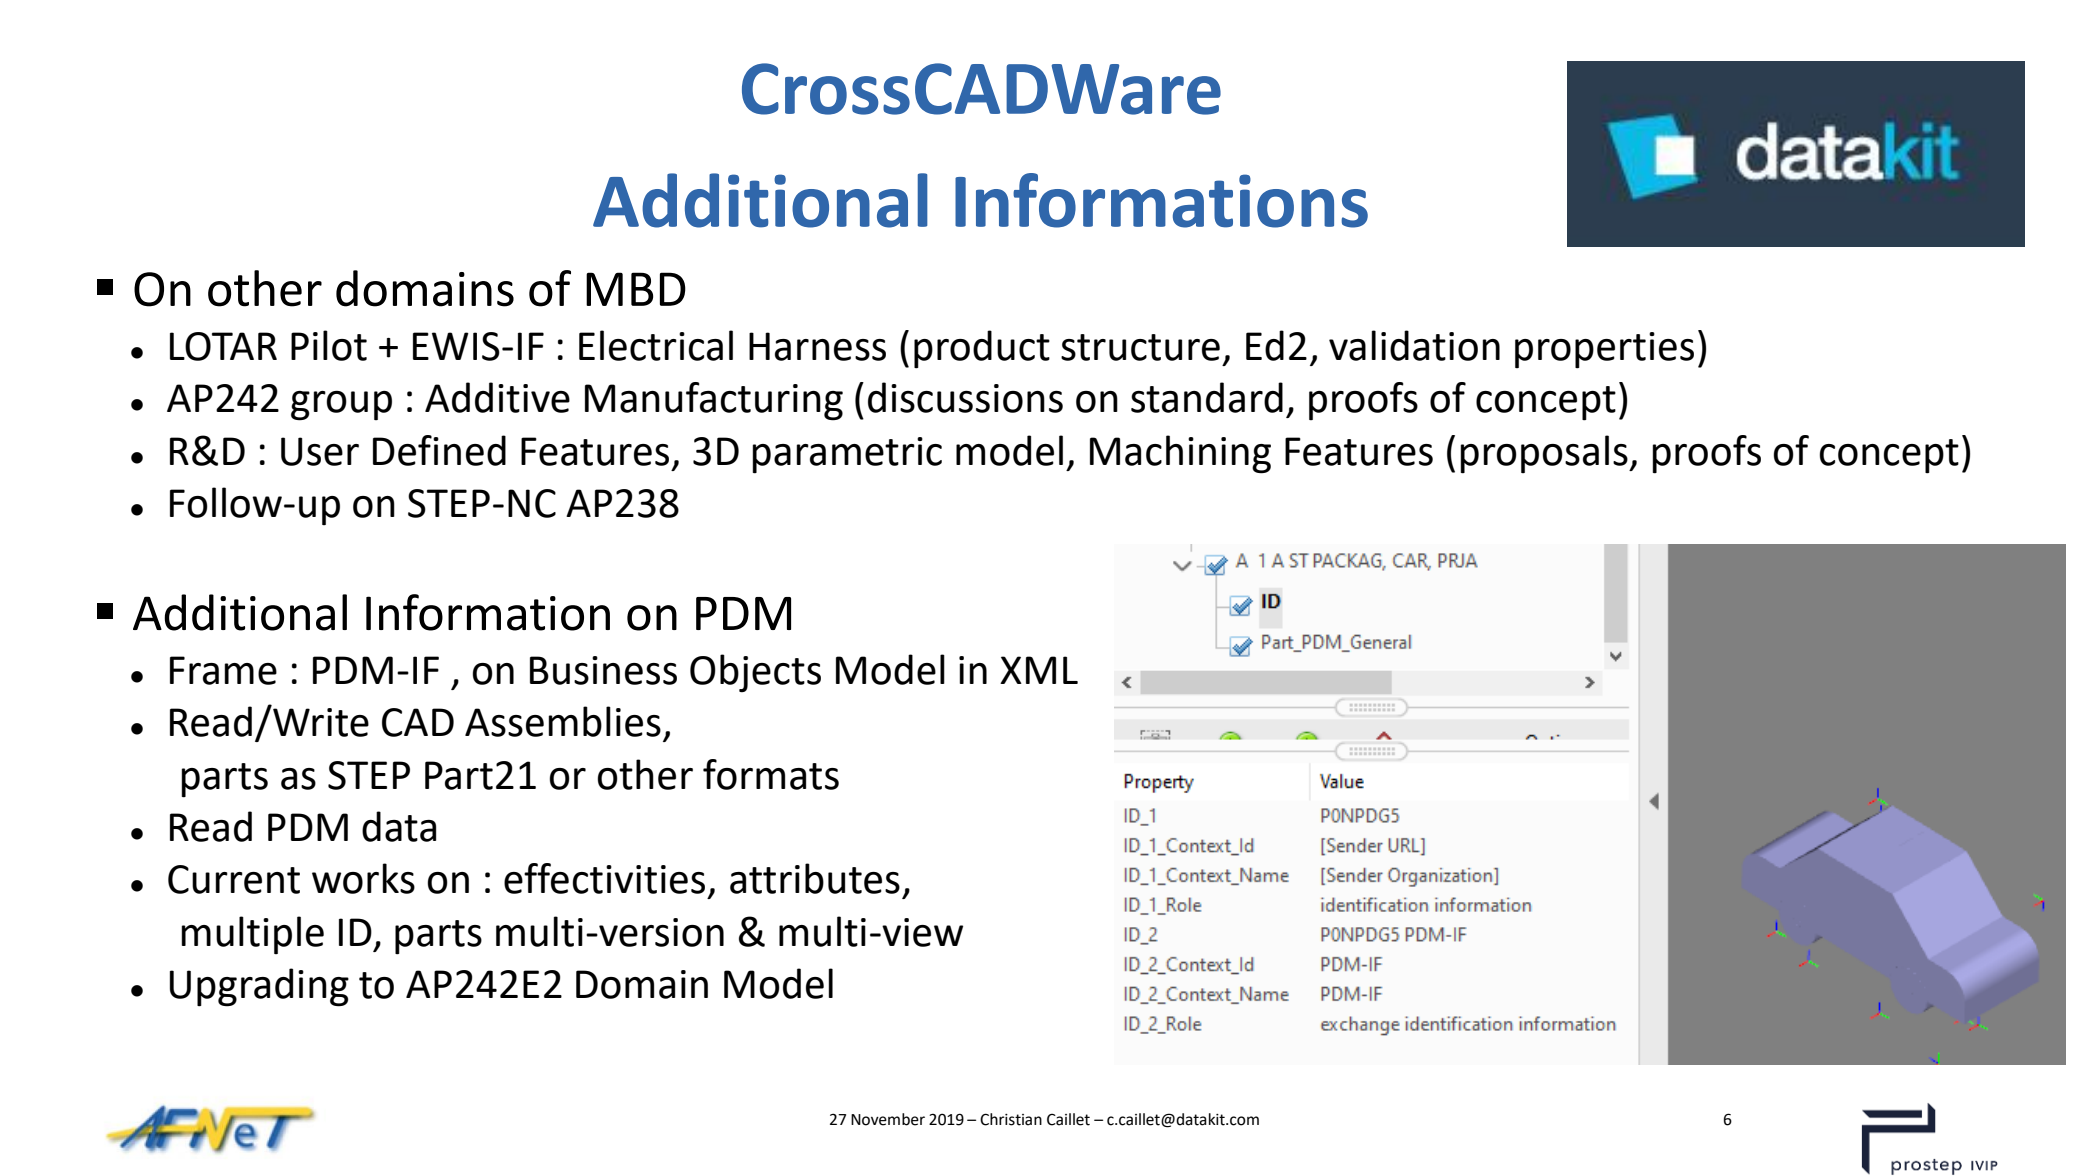  What do you see at coordinates (223, 670) in the screenshot?
I see `Frame` at bounding box center [223, 670].
